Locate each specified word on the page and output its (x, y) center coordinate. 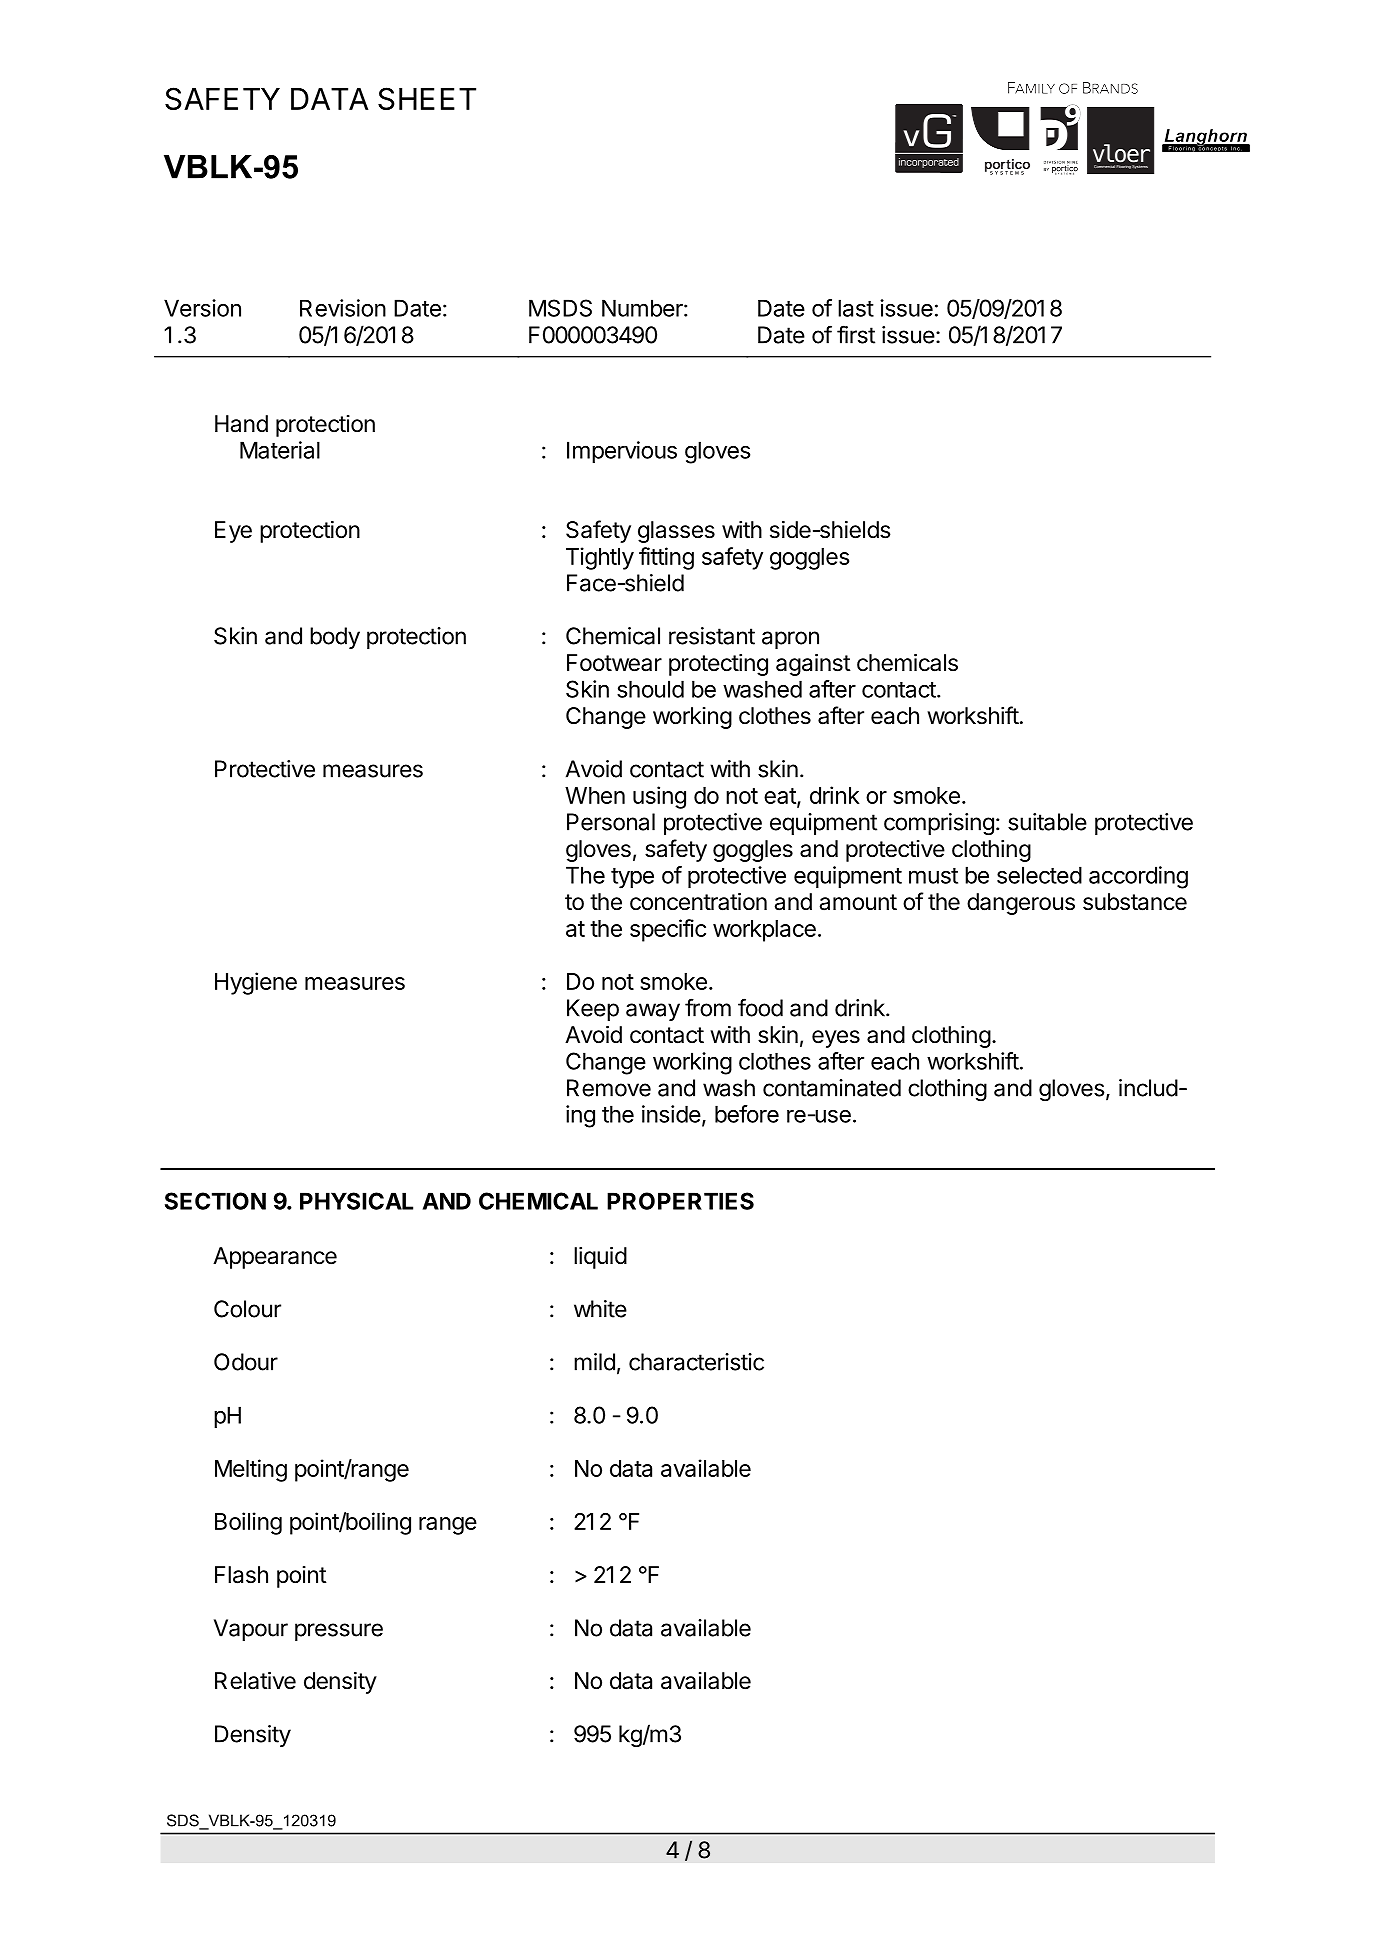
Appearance (275, 1258)
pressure (339, 1632)
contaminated (832, 1088)
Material (280, 450)
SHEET (427, 98)
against (813, 665)
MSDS (560, 308)
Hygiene (256, 983)
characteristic (696, 1362)
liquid (600, 1258)
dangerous (1021, 904)
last (856, 308)
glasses (676, 532)
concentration (698, 902)
